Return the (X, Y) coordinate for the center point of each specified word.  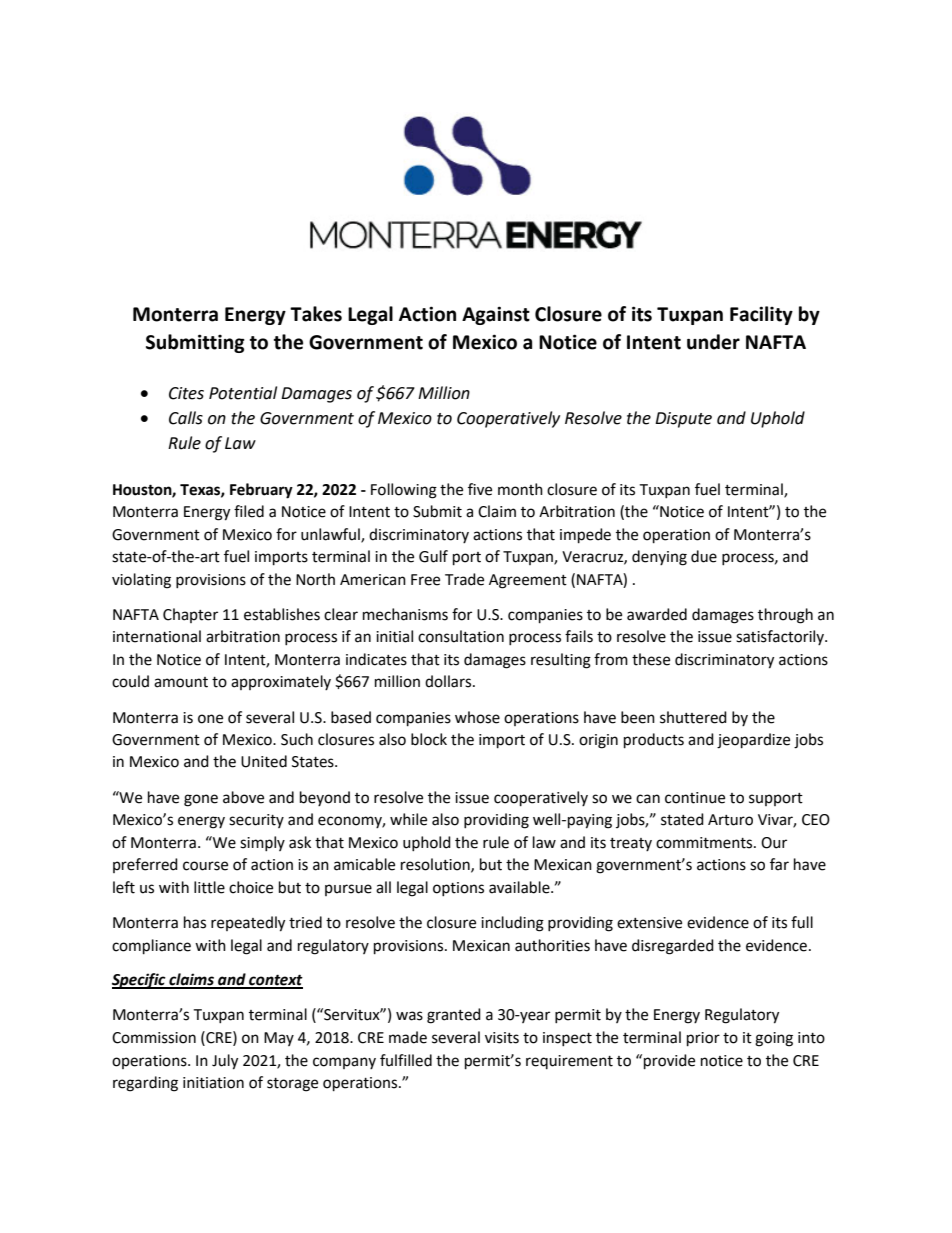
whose (477, 717)
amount (181, 682)
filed (249, 511)
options (458, 889)
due (704, 556)
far (779, 864)
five (480, 489)
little (209, 887)
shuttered (693, 717)
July (225, 1062)
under (713, 342)
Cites (186, 393)
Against (496, 315)
